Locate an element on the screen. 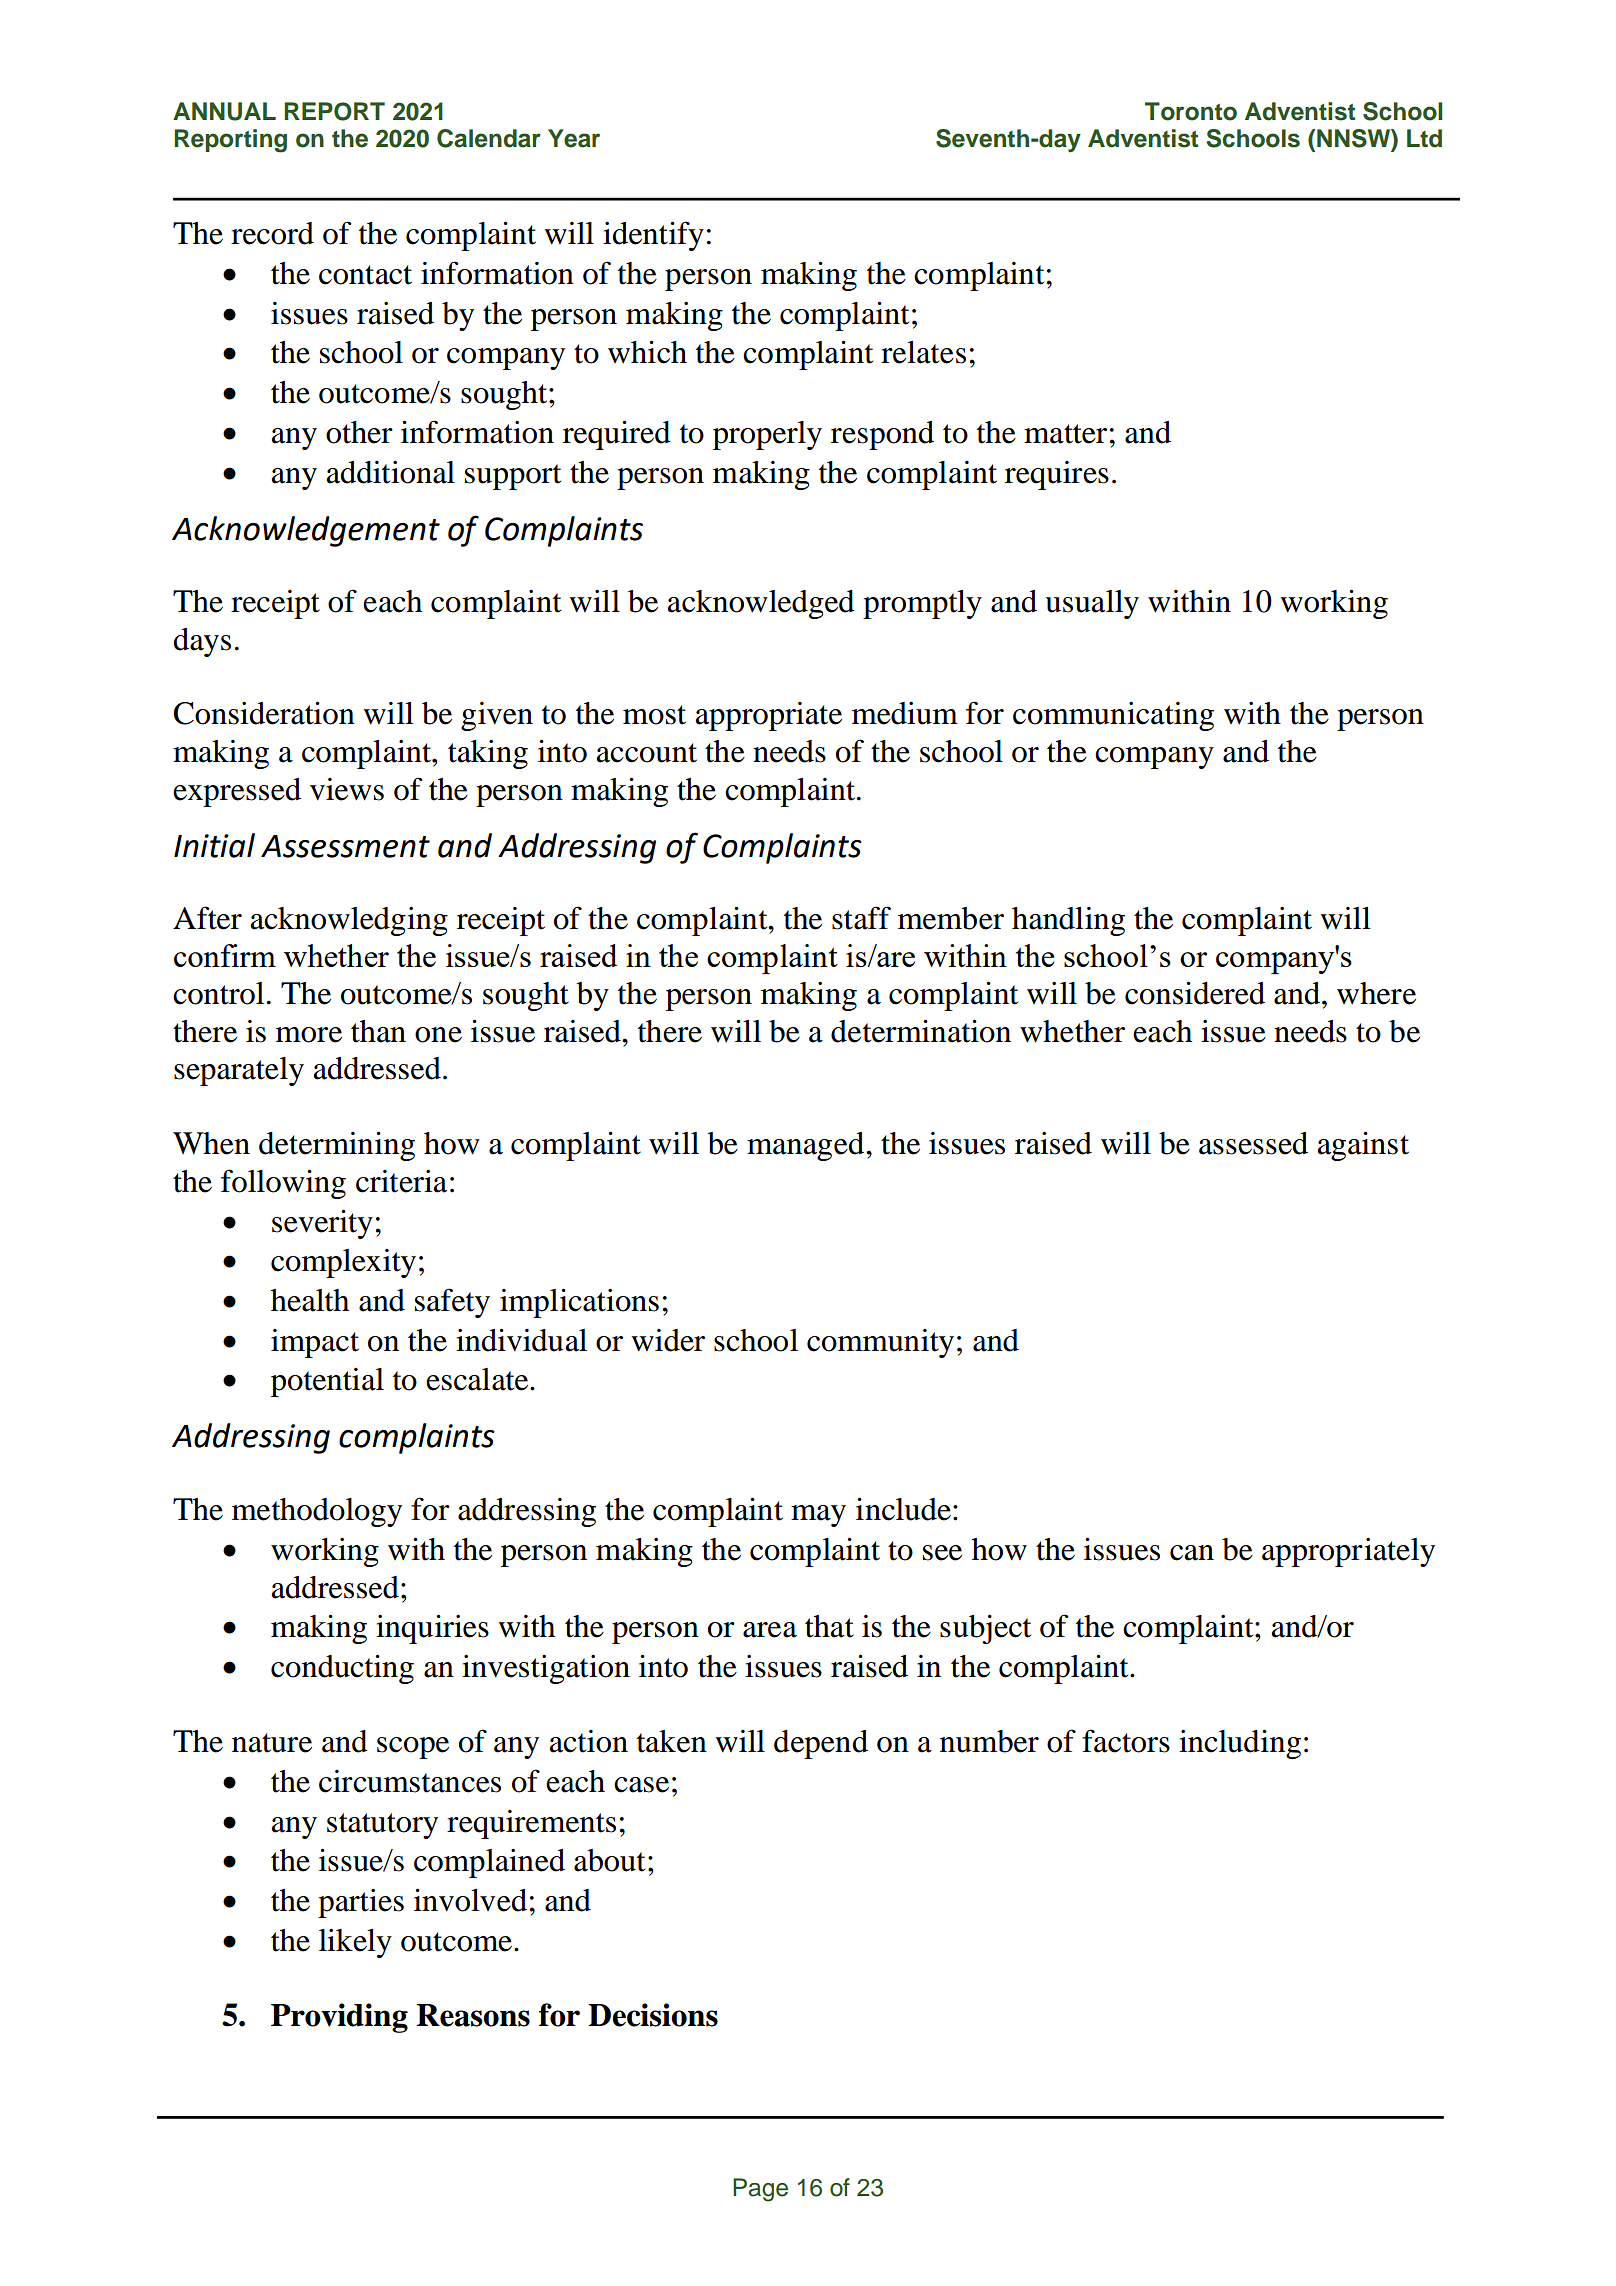 The image size is (1616, 2286). managed is located at coordinates (807, 1146).
